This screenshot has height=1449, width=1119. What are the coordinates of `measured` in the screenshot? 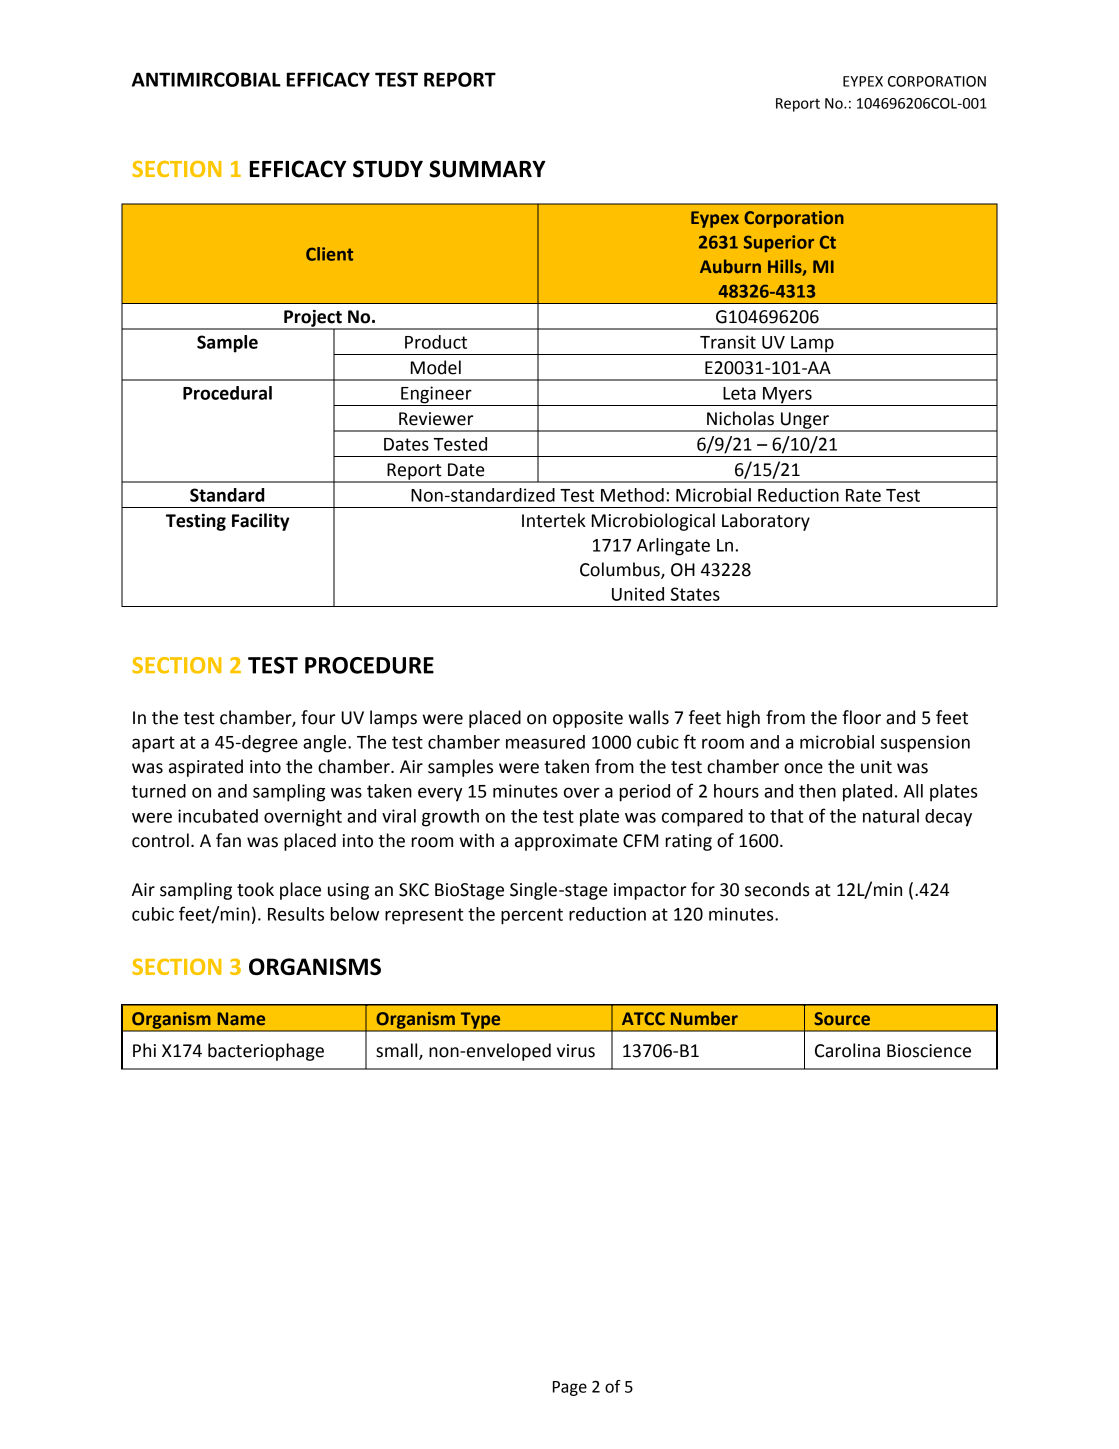 It's located at (545, 742).
